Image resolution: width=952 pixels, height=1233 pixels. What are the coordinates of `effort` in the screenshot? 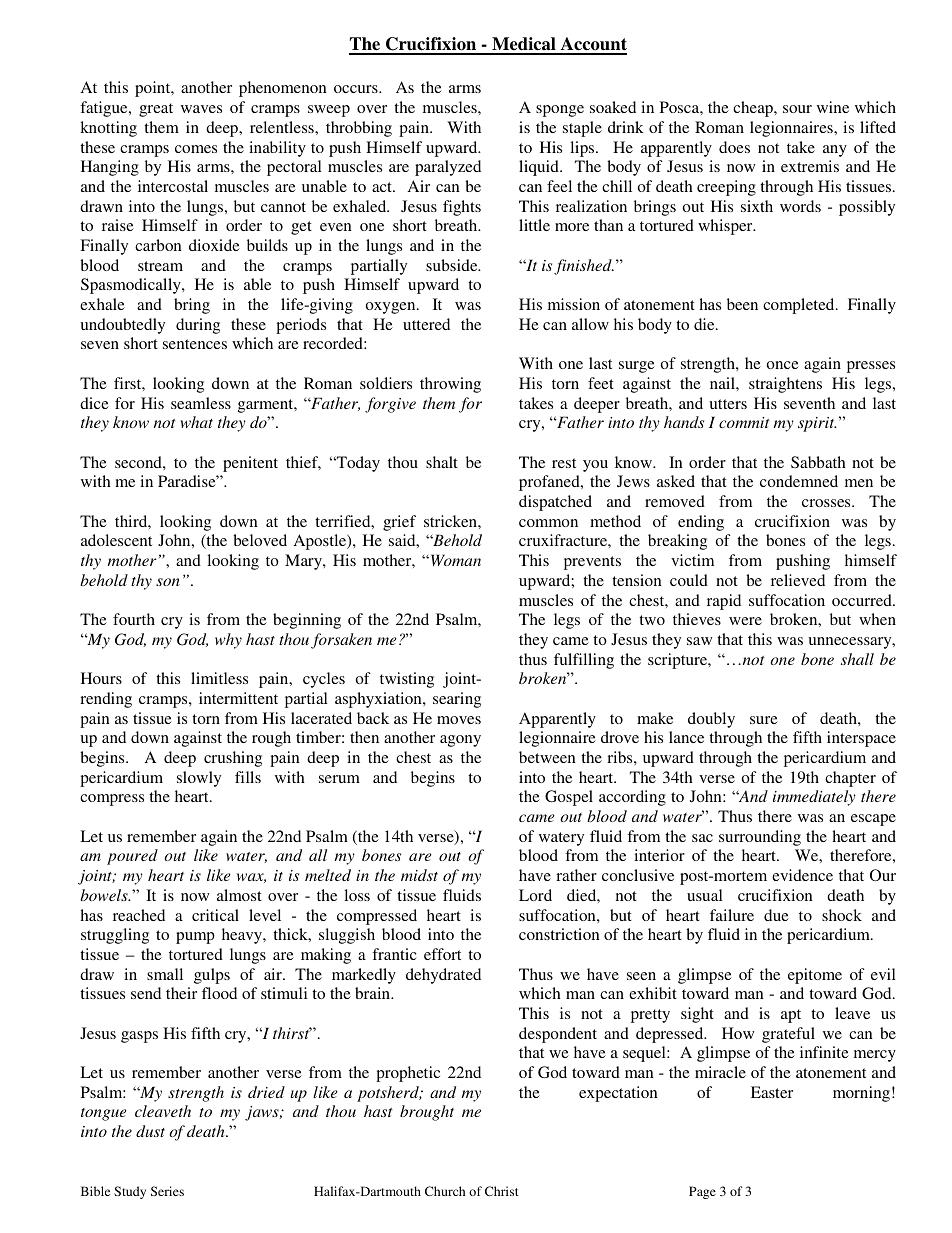 It's located at (442, 954).
